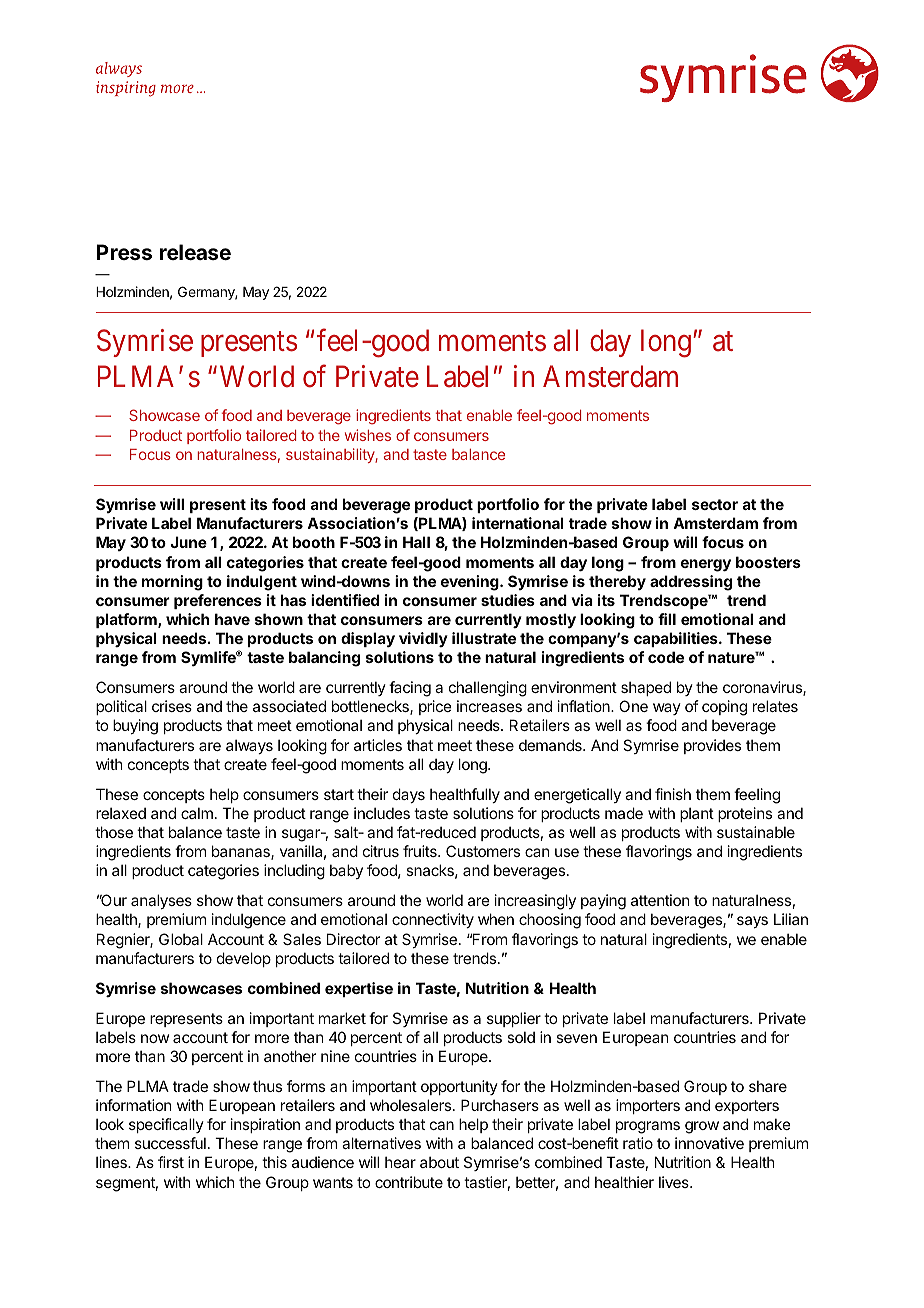  What do you see at coordinates (171, 1162) in the screenshot?
I see `first` at bounding box center [171, 1162].
